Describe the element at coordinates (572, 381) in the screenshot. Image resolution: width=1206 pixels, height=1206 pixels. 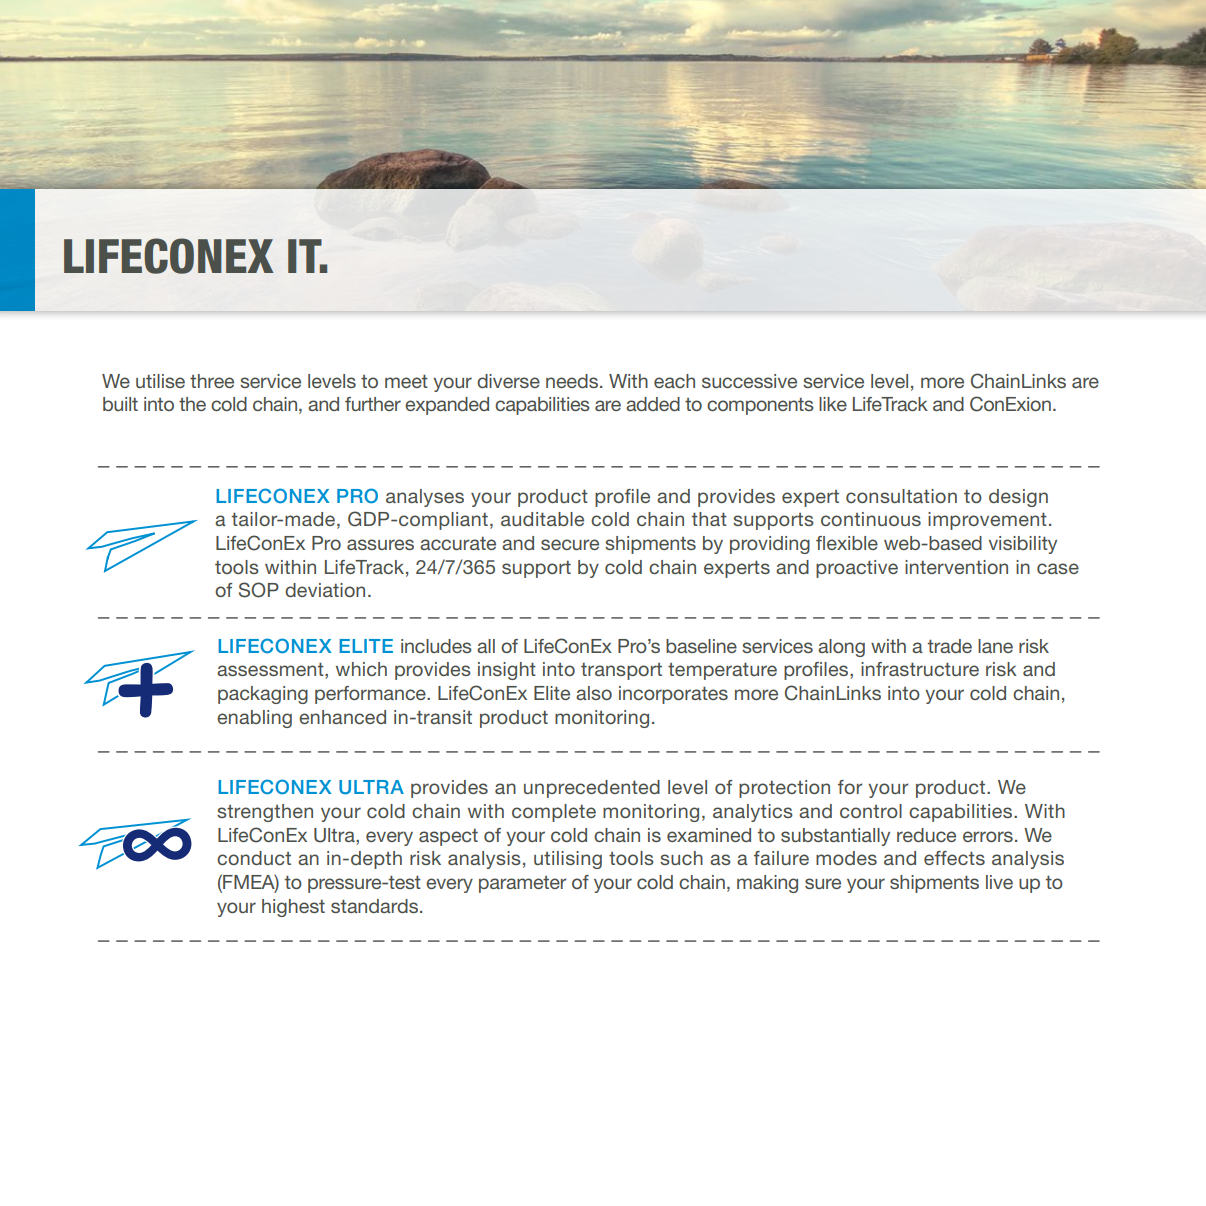
I see `needs` at that location.
